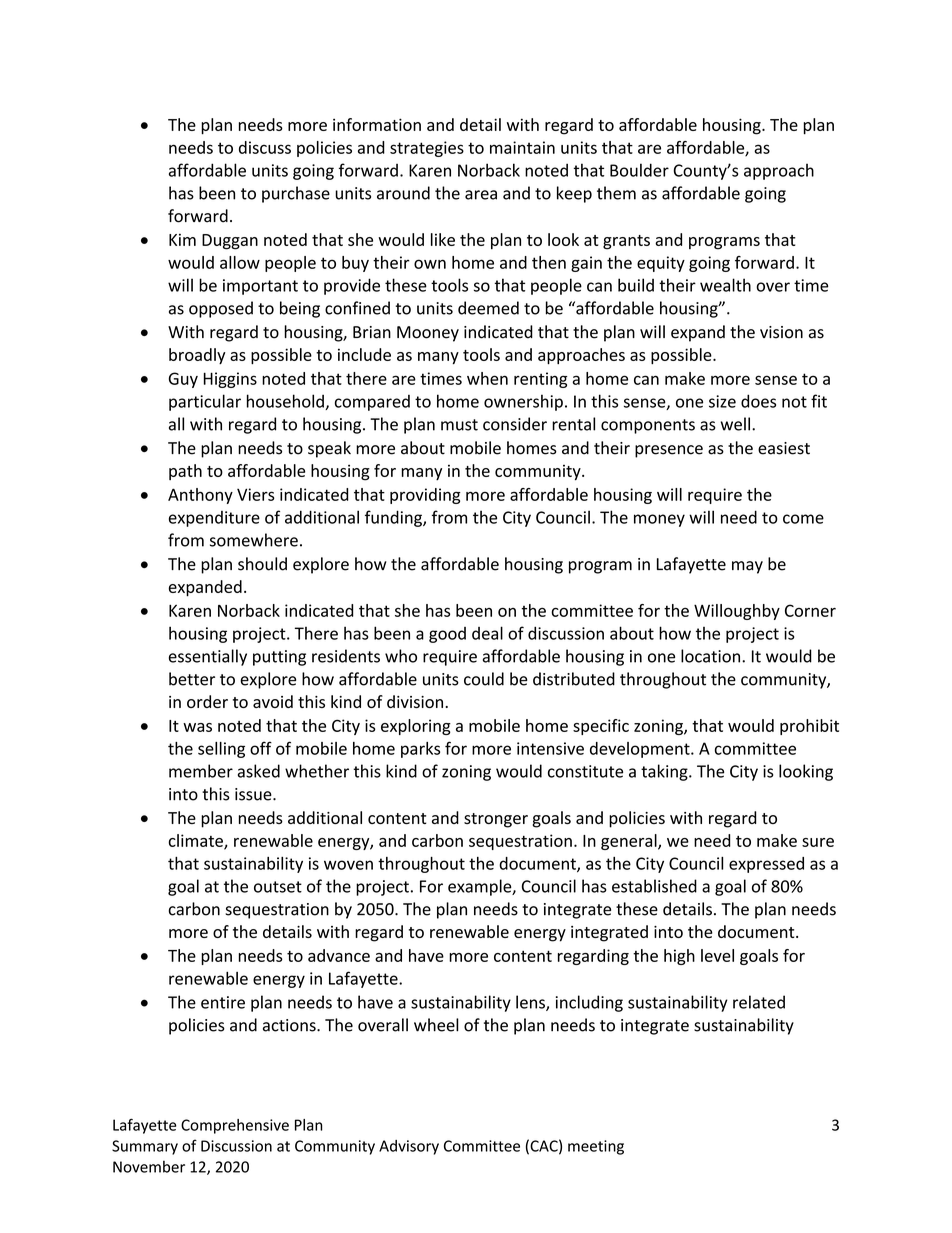  Describe the element at coordinates (522, 147) in the document. I see `maintain` at that location.
